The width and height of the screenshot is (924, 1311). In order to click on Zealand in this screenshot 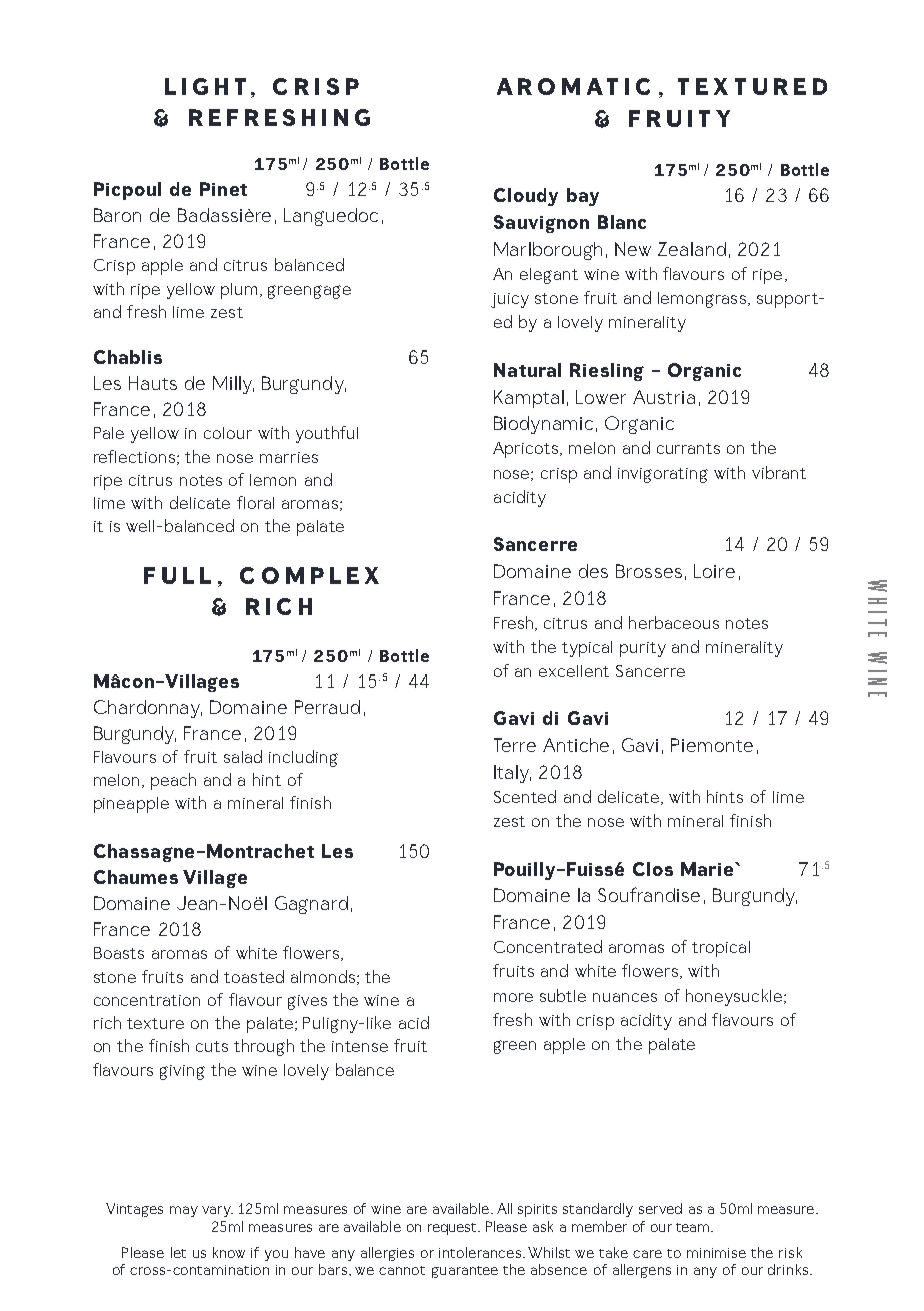, I will do `click(692, 249)`.
